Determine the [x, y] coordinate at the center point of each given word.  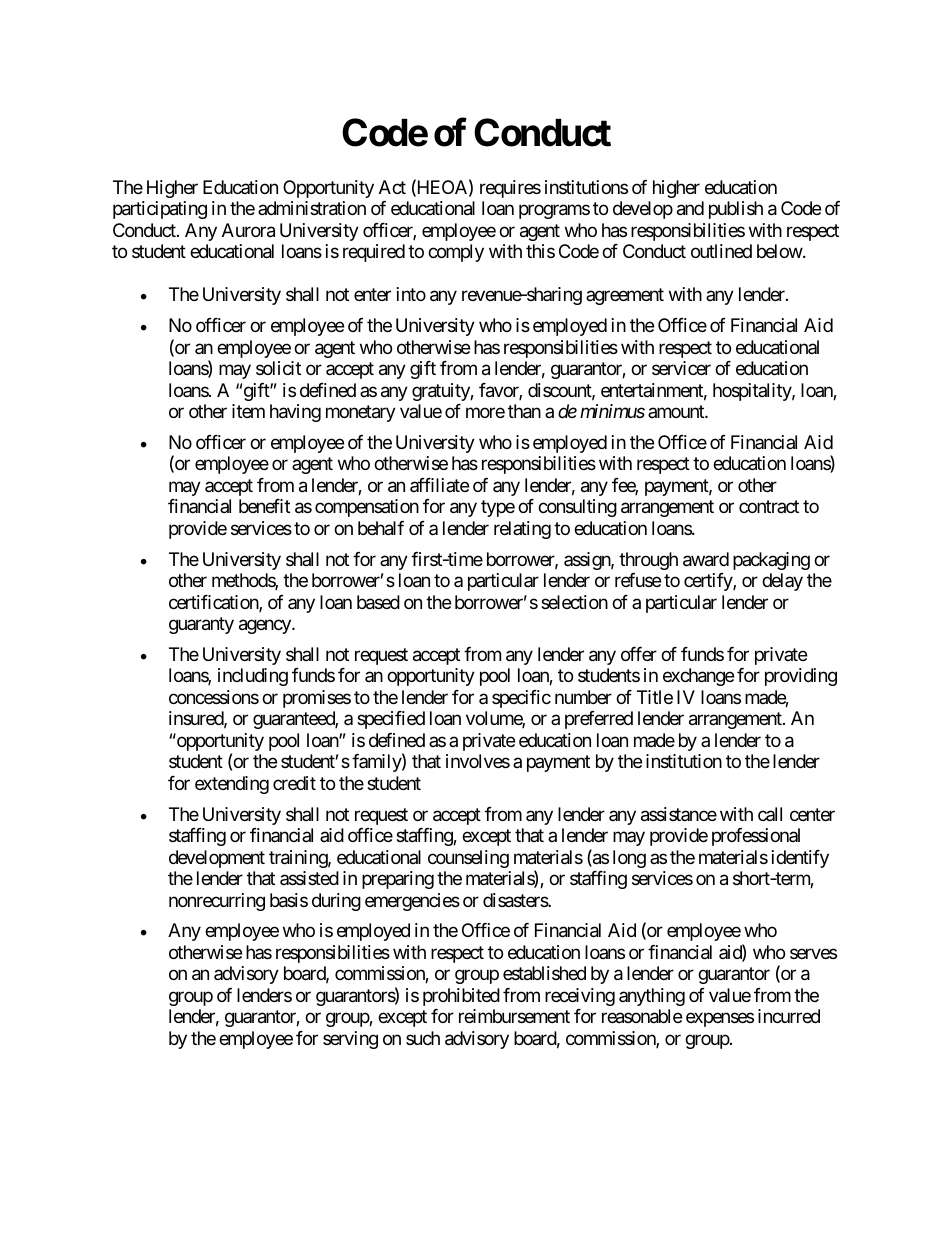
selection [574, 602]
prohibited [461, 997]
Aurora [248, 230]
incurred [789, 1016]
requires [510, 189]
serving [350, 1040]
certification [214, 603]
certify [709, 582]
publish [736, 210]
